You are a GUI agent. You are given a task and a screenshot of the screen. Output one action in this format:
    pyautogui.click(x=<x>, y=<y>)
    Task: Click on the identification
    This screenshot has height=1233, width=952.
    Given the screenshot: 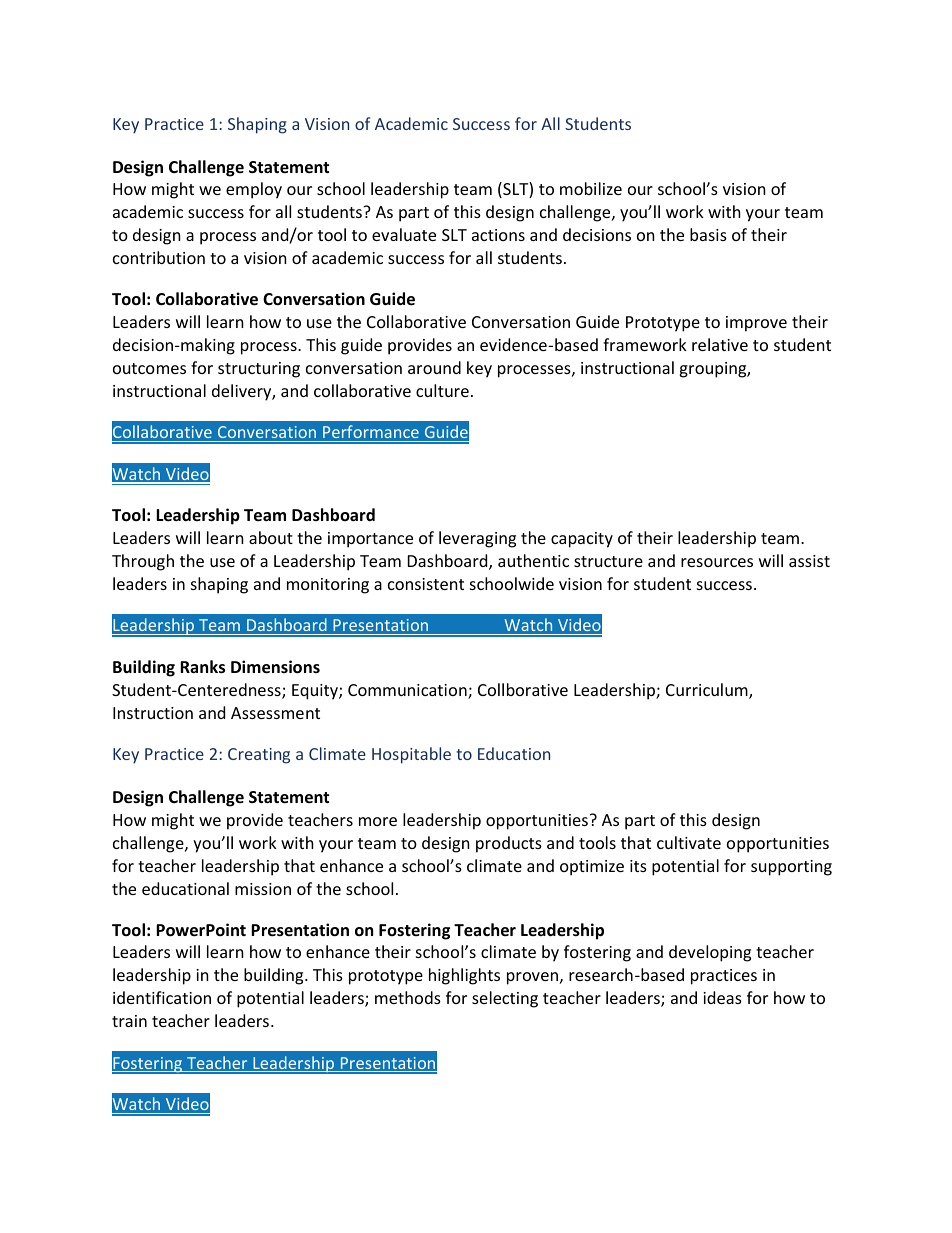 What is the action you would take?
    pyautogui.click(x=162, y=997)
